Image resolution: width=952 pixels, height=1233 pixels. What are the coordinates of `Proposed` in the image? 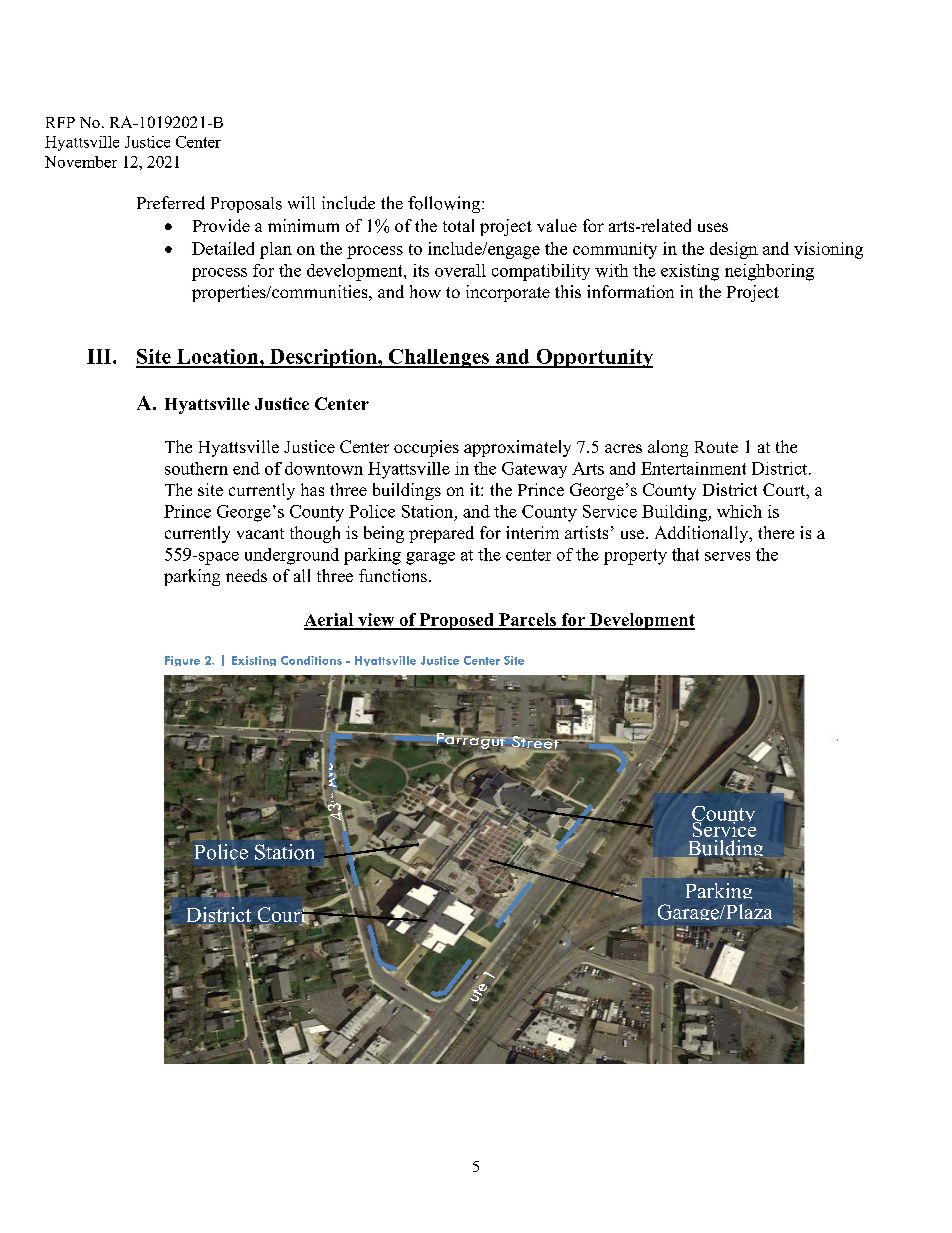 It's located at (456, 621).
